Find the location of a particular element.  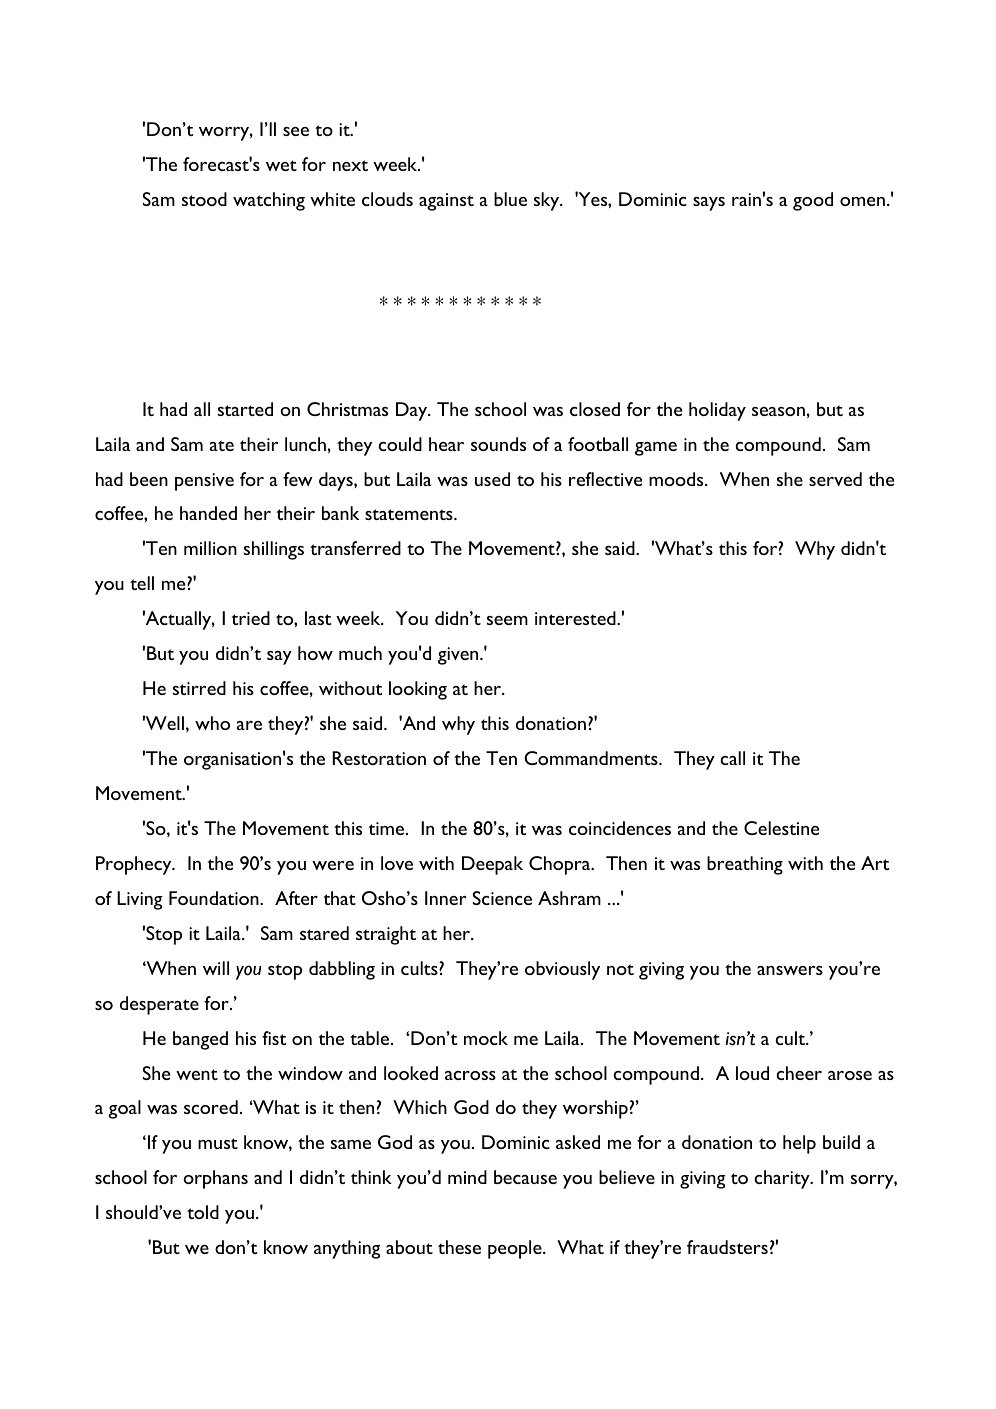

tried is located at coordinates (250, 618).
